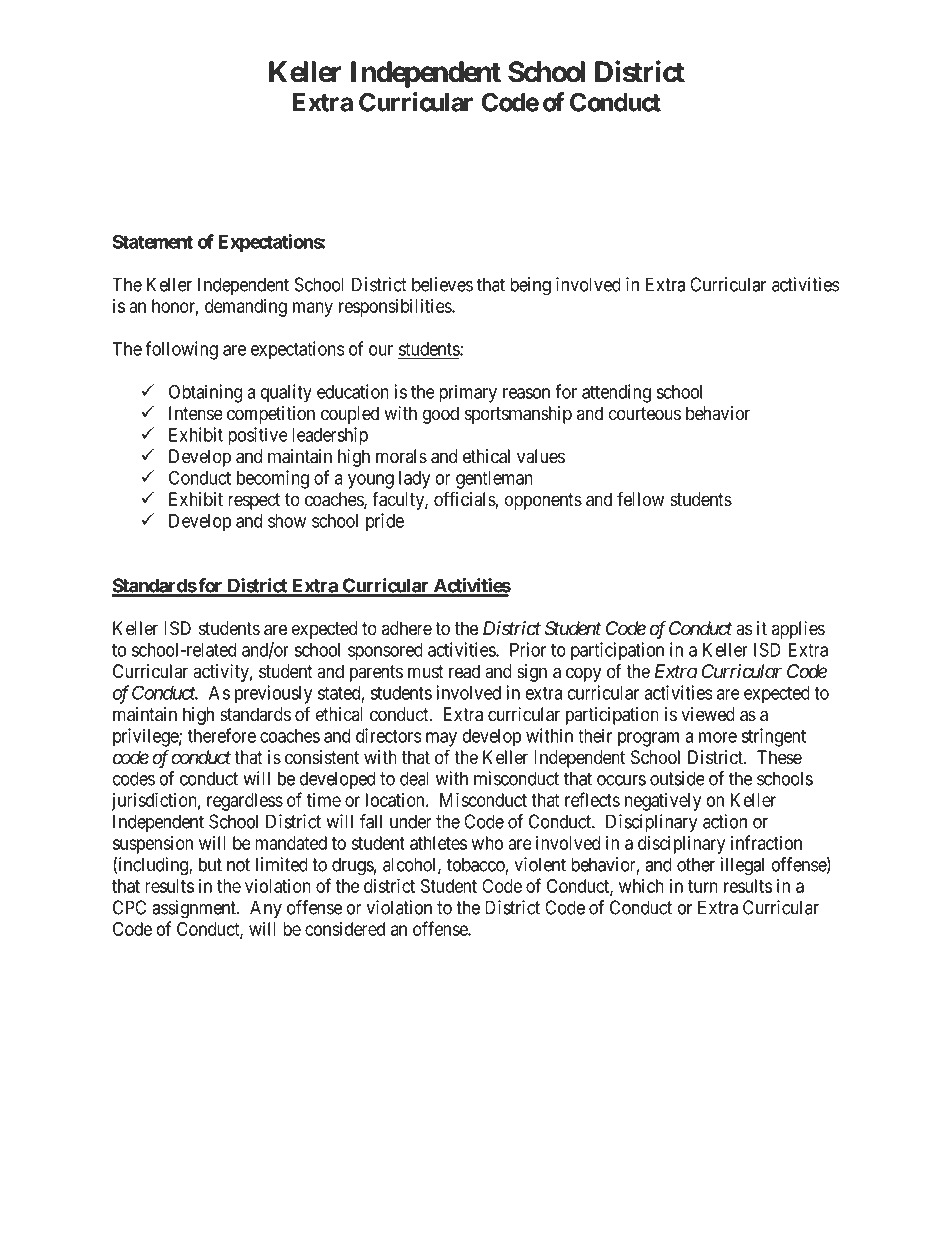 Image resolution: width=952 pixels, height=1233 pixels. Describe the element at coordinates (530, 286) in the screenshot. I see `being` at that location.
